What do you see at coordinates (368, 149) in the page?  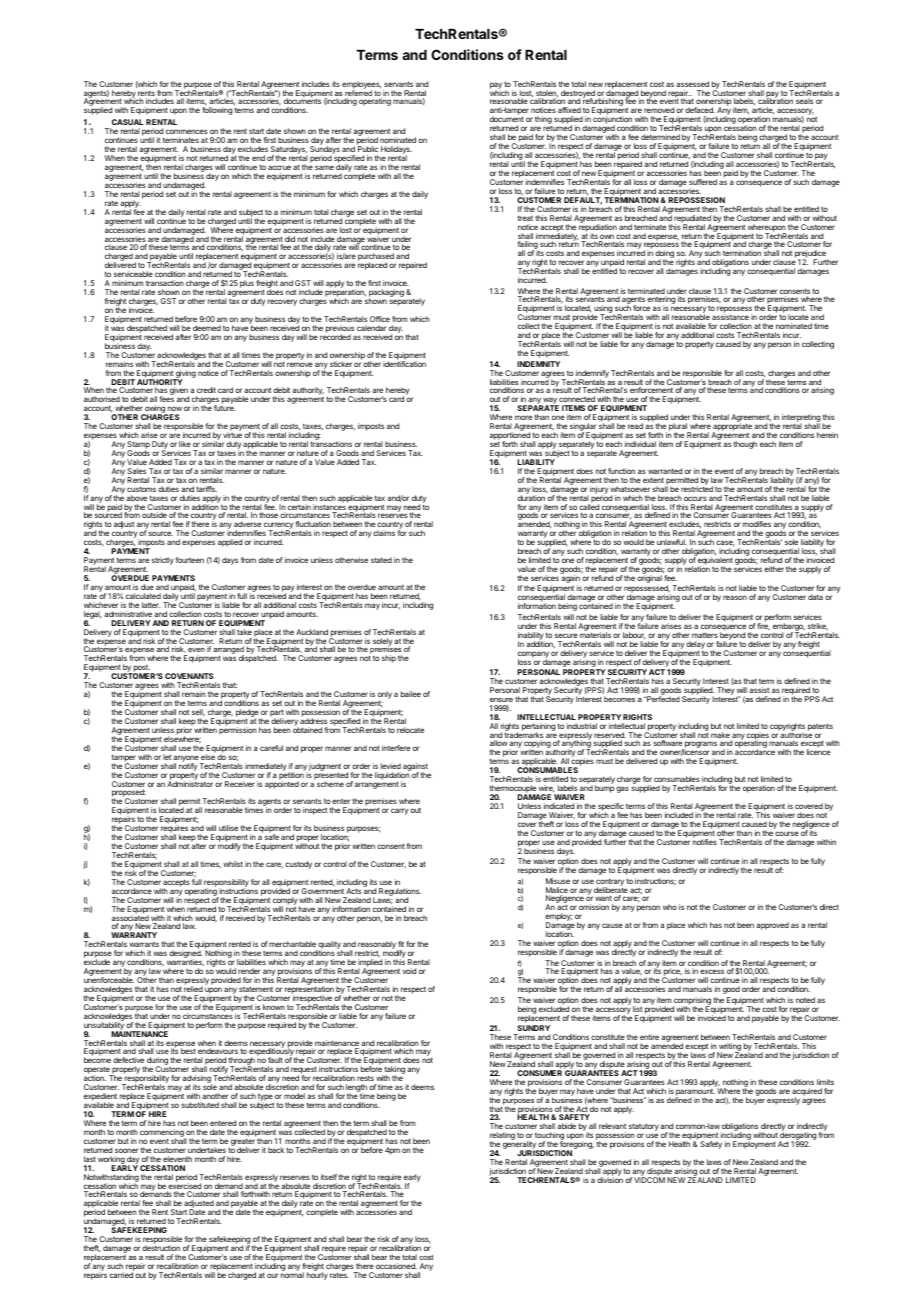 I see `Public` at bounding box center [368, 149].
